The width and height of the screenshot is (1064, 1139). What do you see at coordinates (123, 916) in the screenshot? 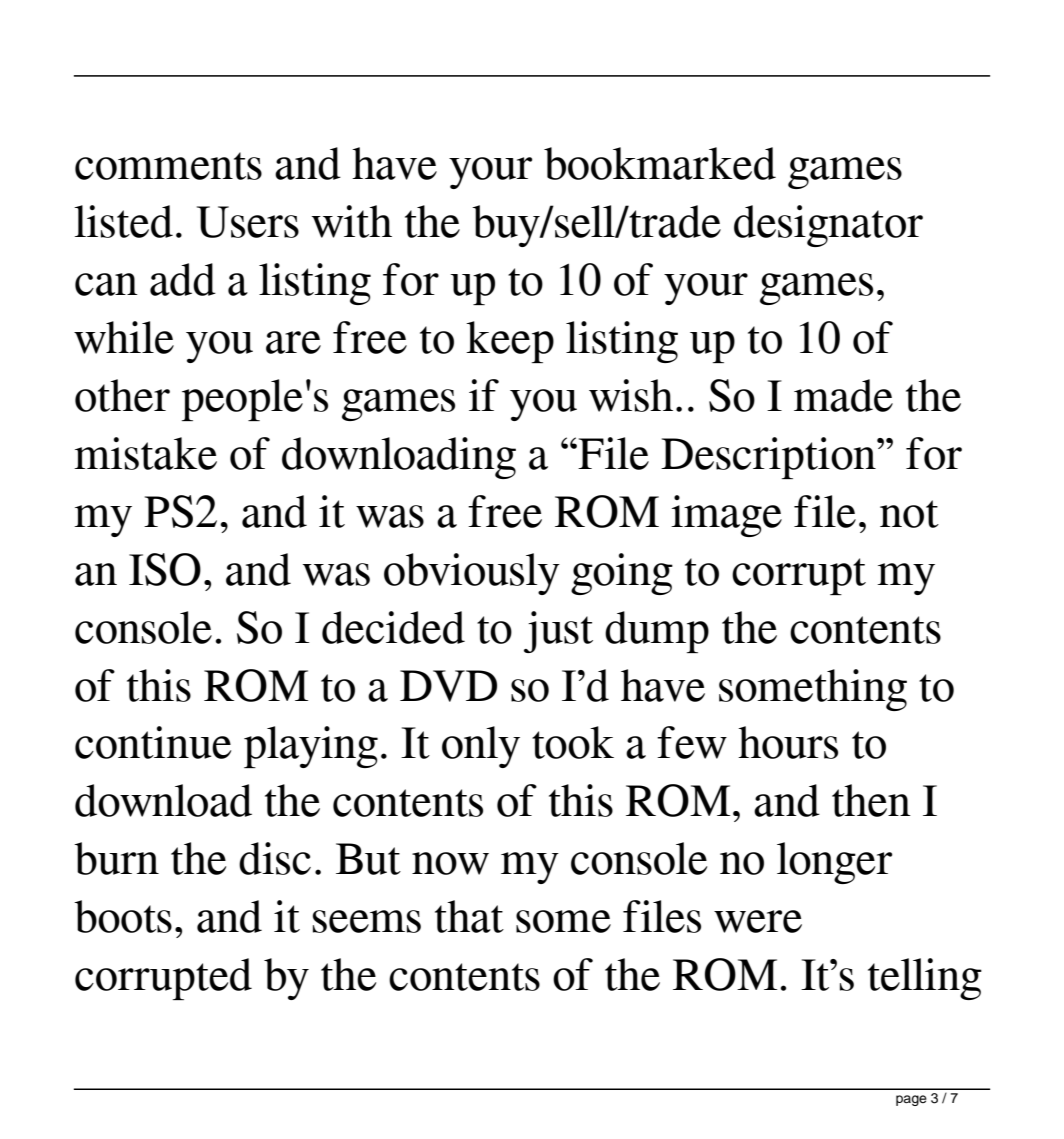
I see `boots` at bounding box center [123, 916].
